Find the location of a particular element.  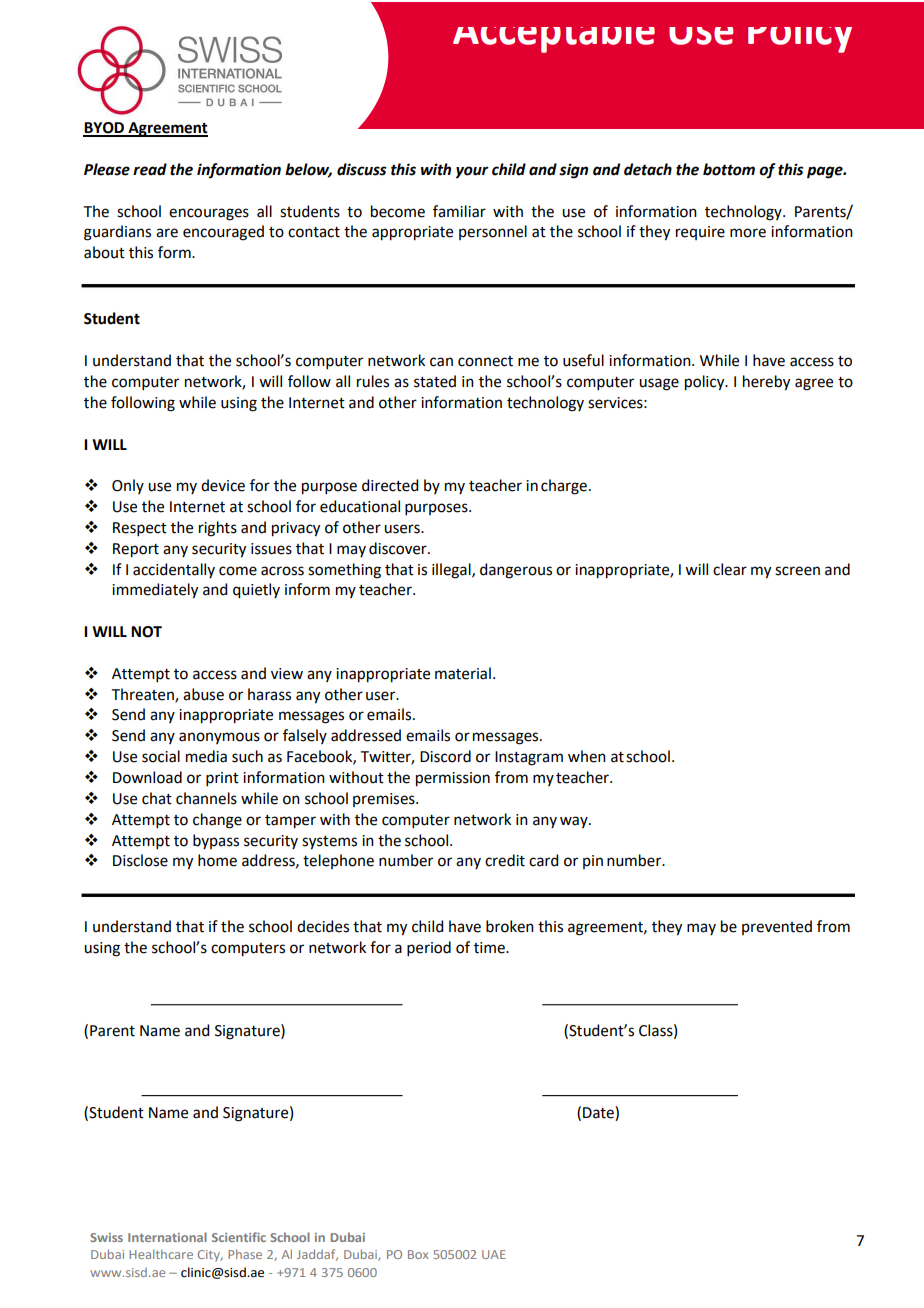

International is located at coordinates (167, 1237).
